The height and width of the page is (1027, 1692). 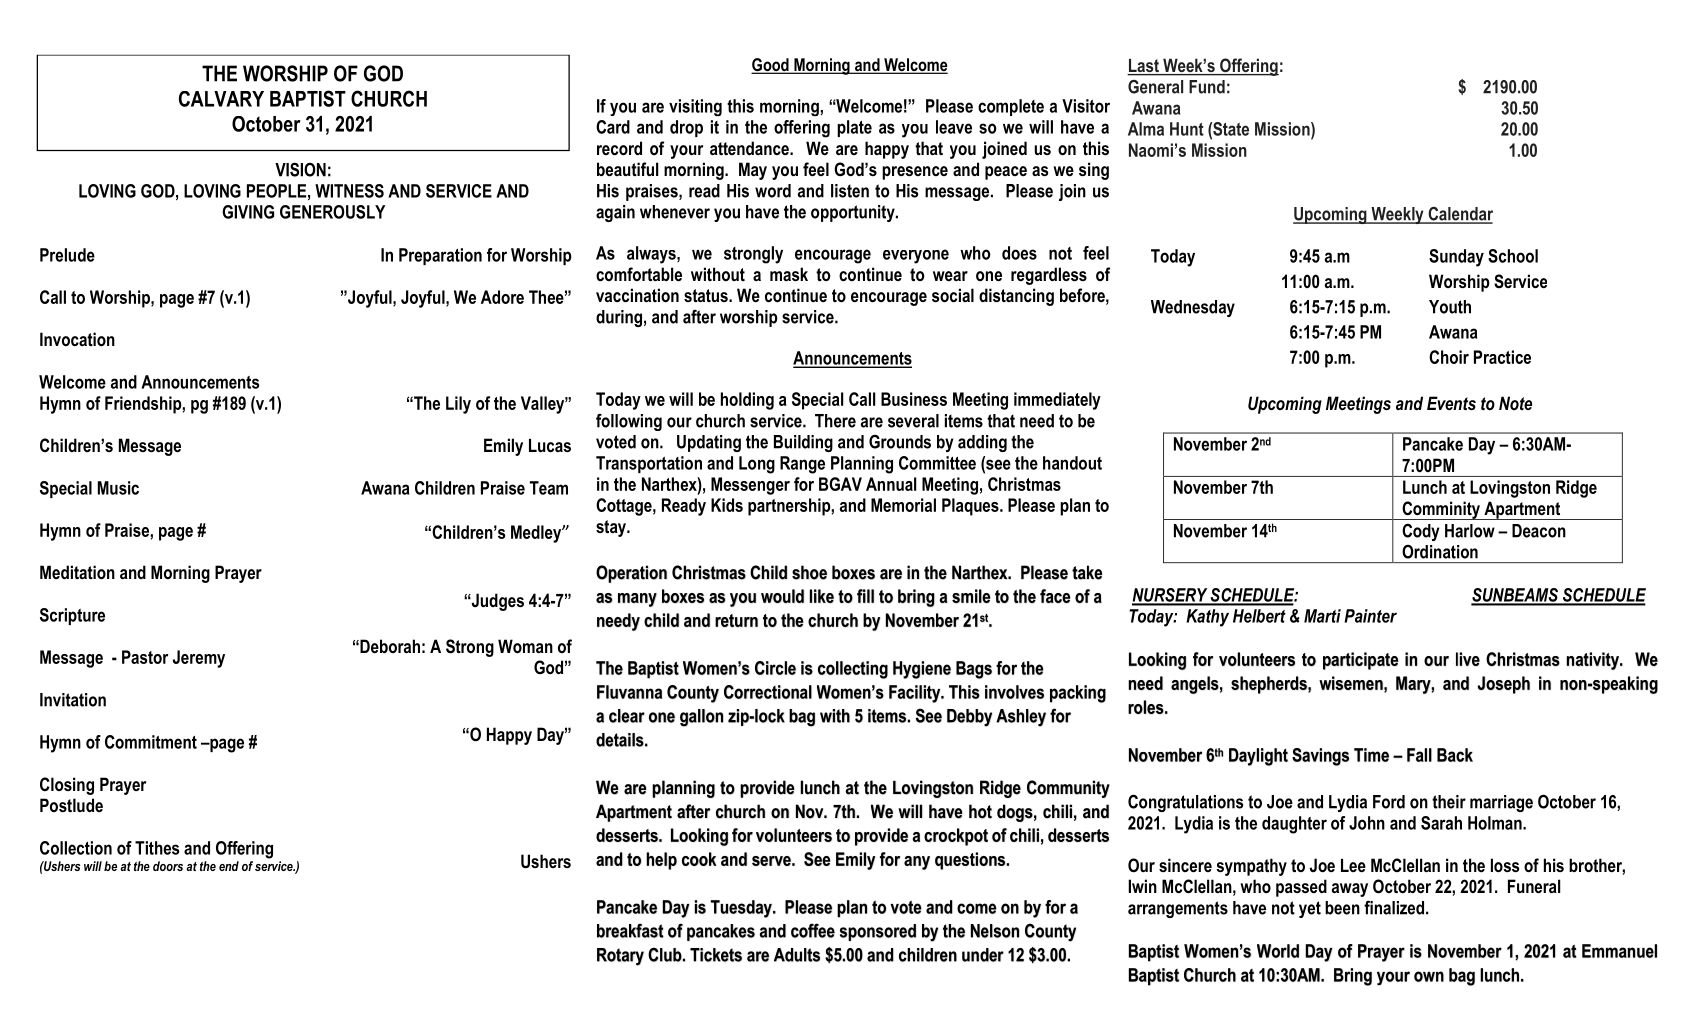 What do you see at coordinates (300, 169) in the page?
I see `VISION` at bounding box center [300, 169].
